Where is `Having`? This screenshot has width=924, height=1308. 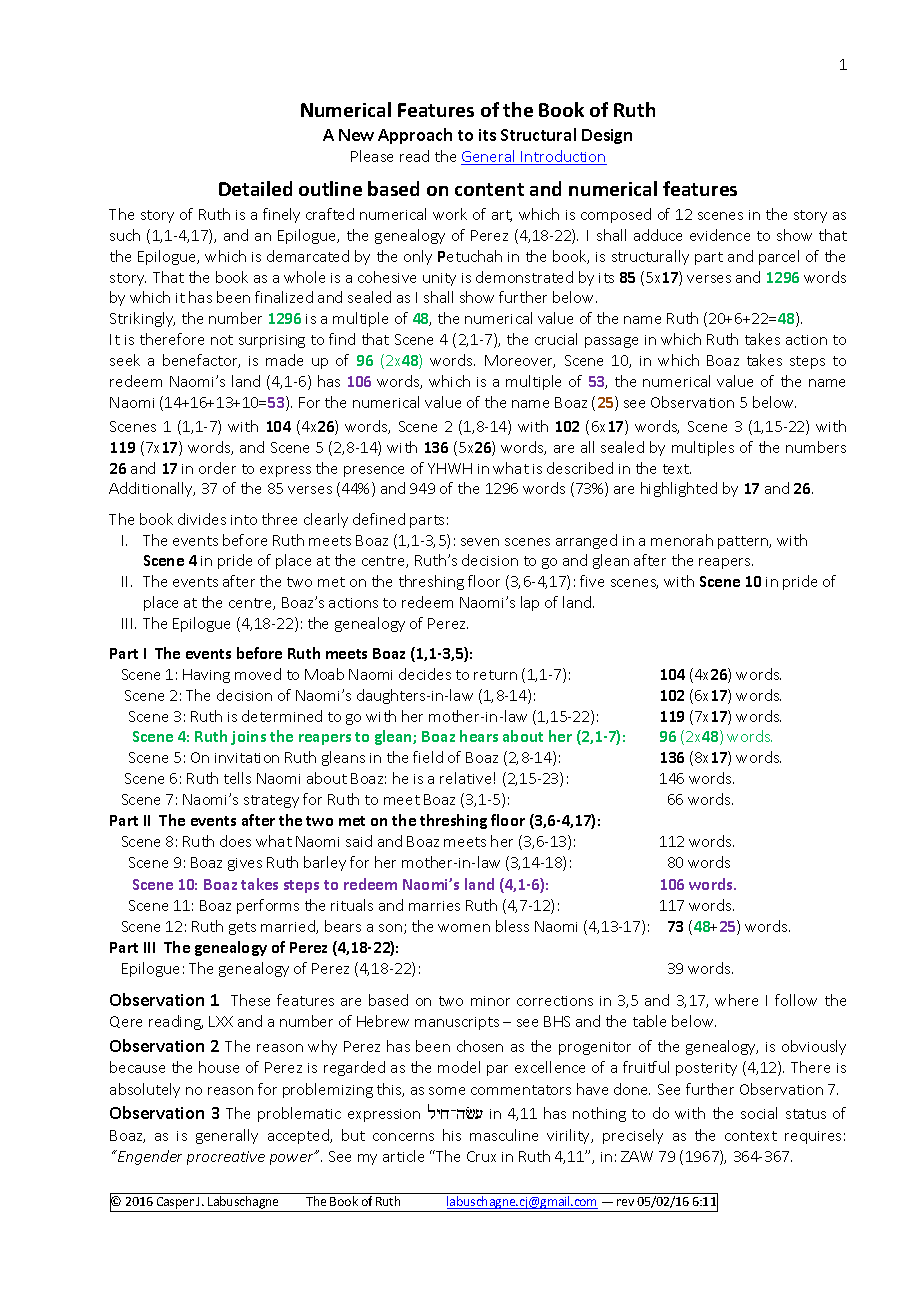 Having is located at coordinates (206, 676).
